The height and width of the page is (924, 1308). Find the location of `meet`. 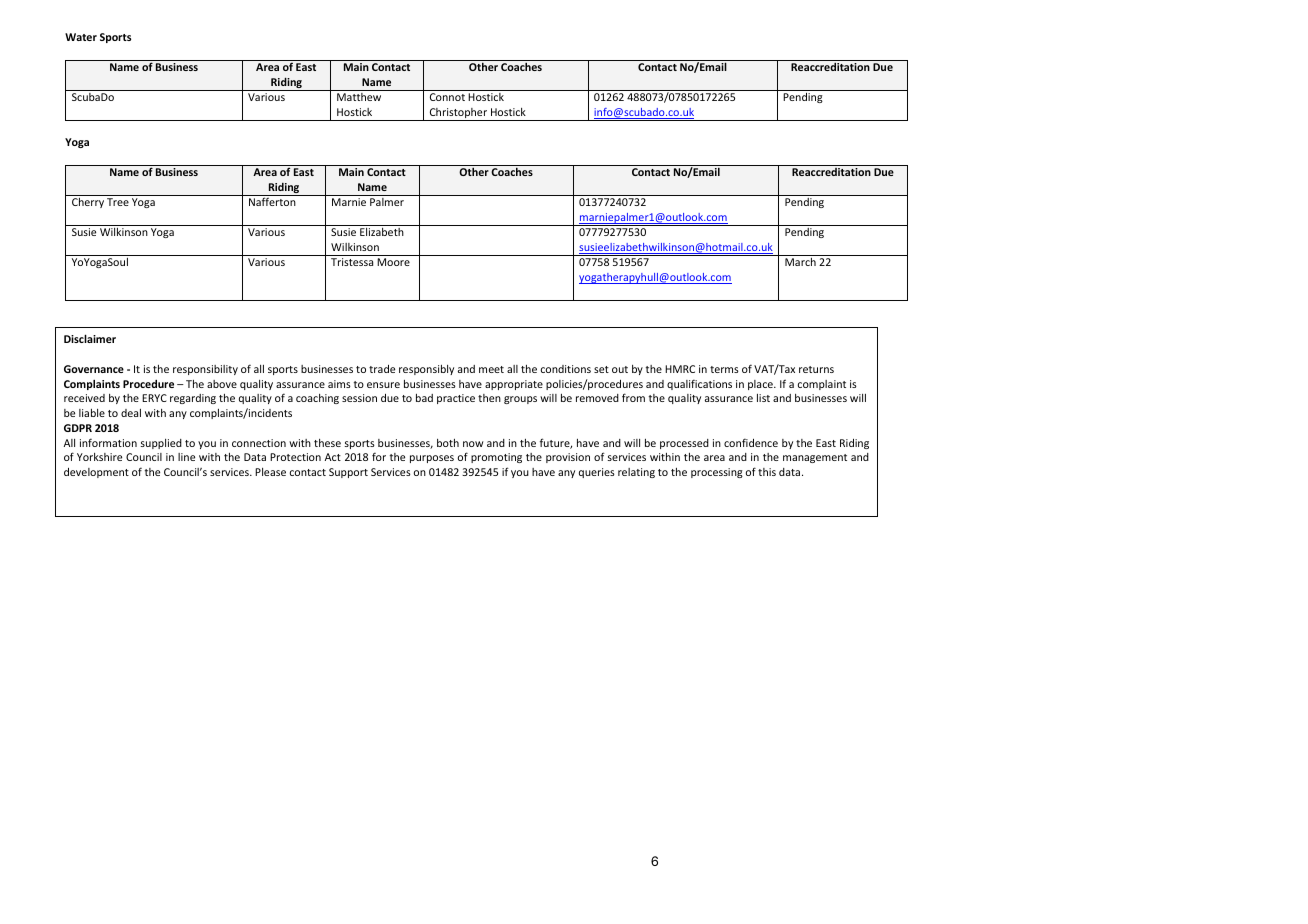

meet is located at coordinates (491, 369).
